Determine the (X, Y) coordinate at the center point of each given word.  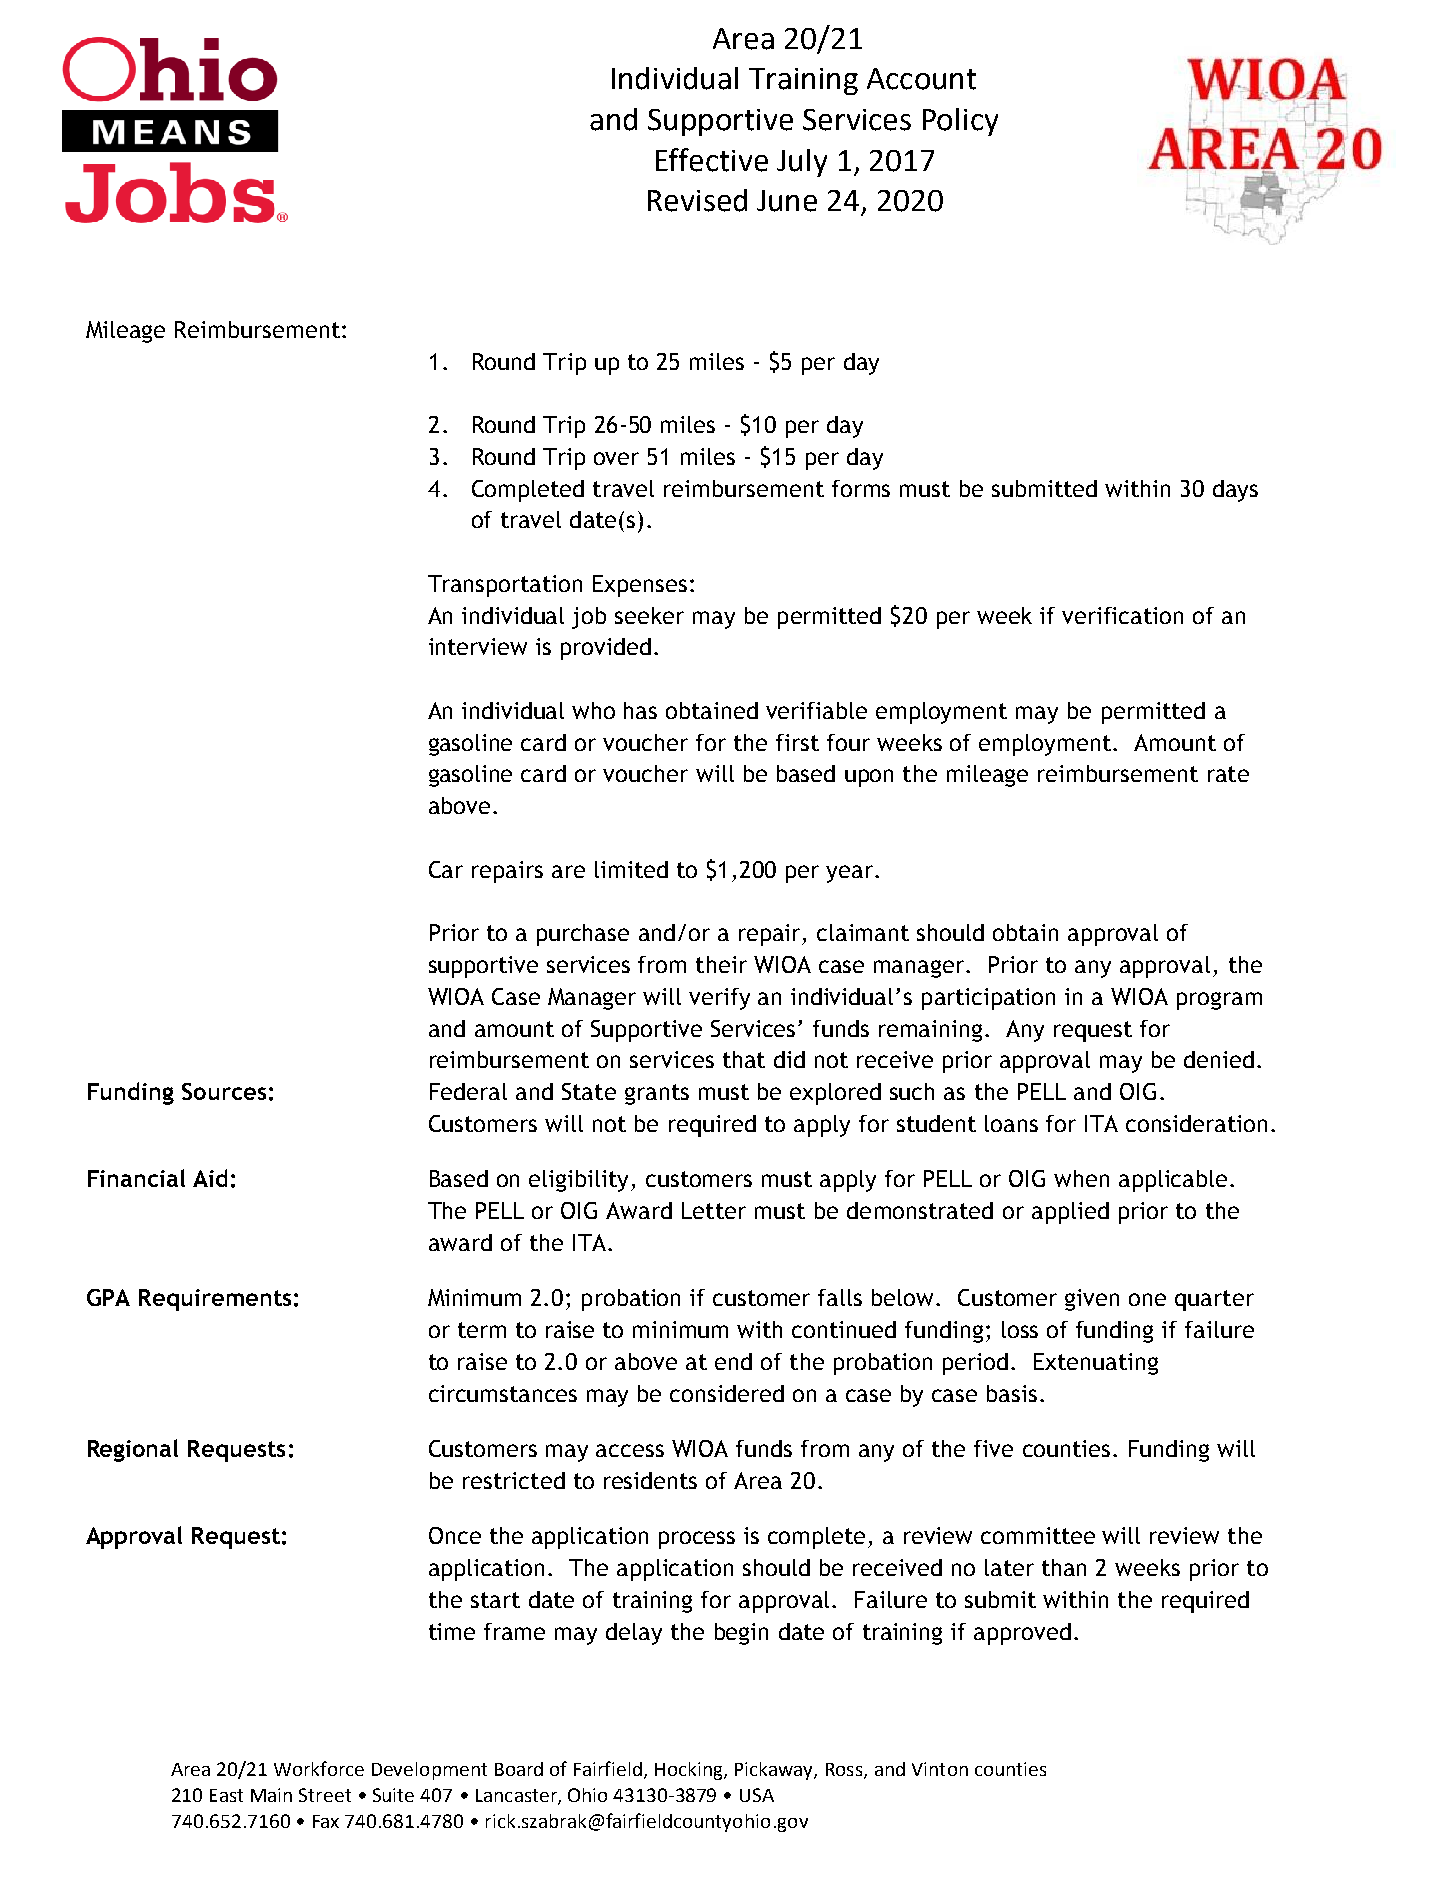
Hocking (690, 1771)
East (226, 1795)
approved (1022, 1634)
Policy (960, 122)
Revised (697, 200)
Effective (712, 160)
